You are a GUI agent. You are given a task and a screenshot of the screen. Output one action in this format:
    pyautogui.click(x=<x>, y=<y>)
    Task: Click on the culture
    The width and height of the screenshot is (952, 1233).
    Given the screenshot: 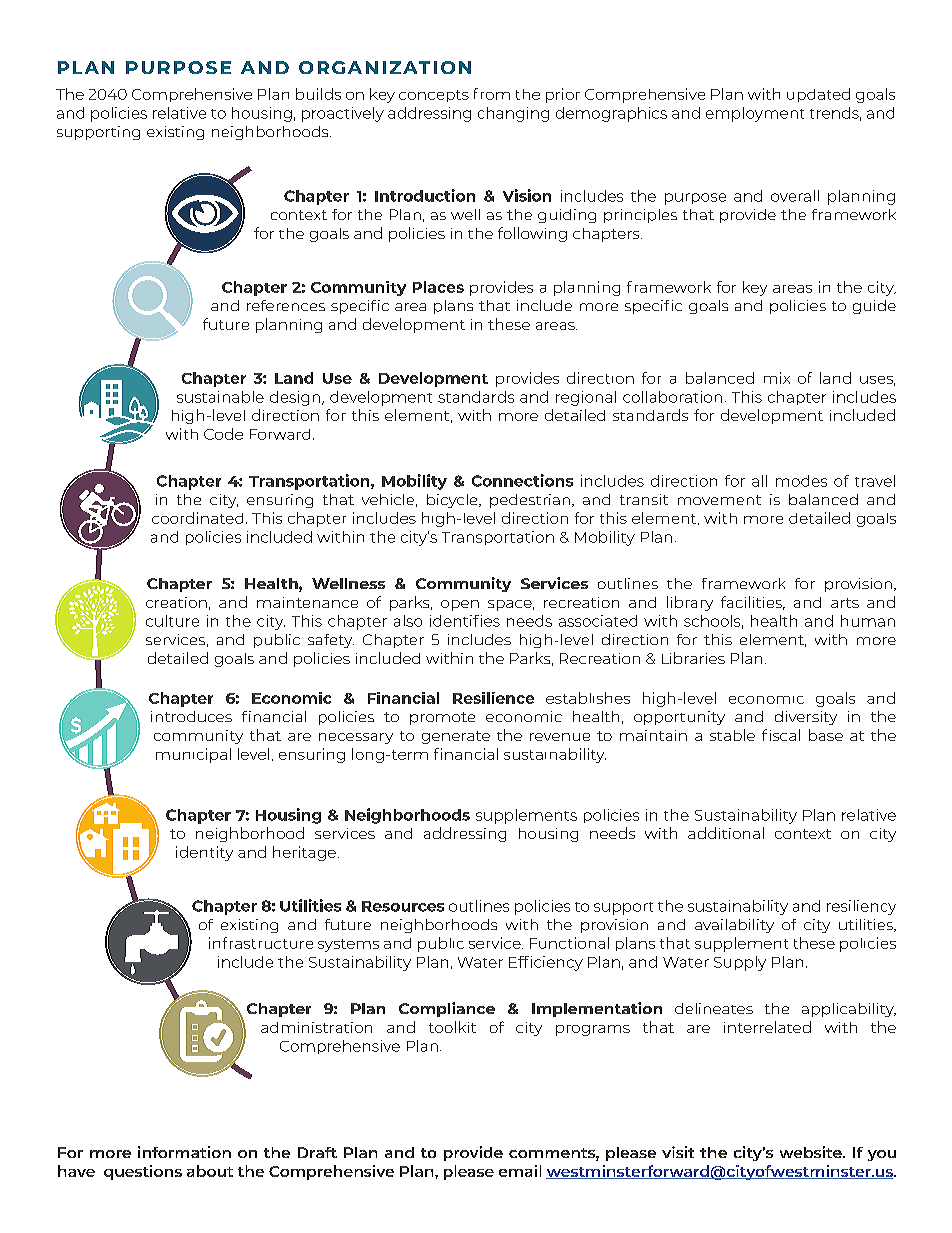 What is the action you would take?
    pyautogui.click(x=172, y=621)
